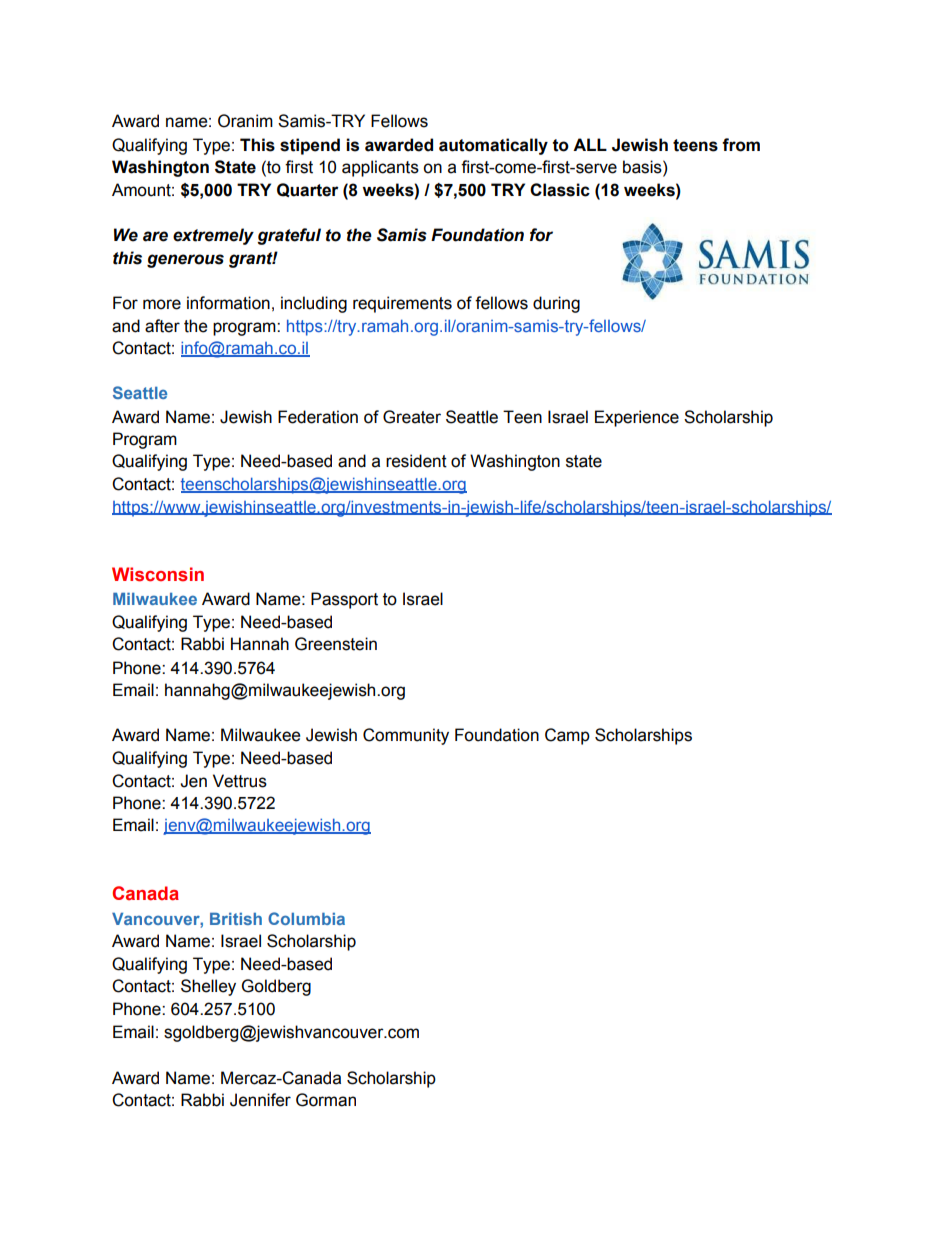  What do you see at coordinates (260, 1100) in the screenshot?
I see `Jennifer` at bounding box center [260, 1100].
